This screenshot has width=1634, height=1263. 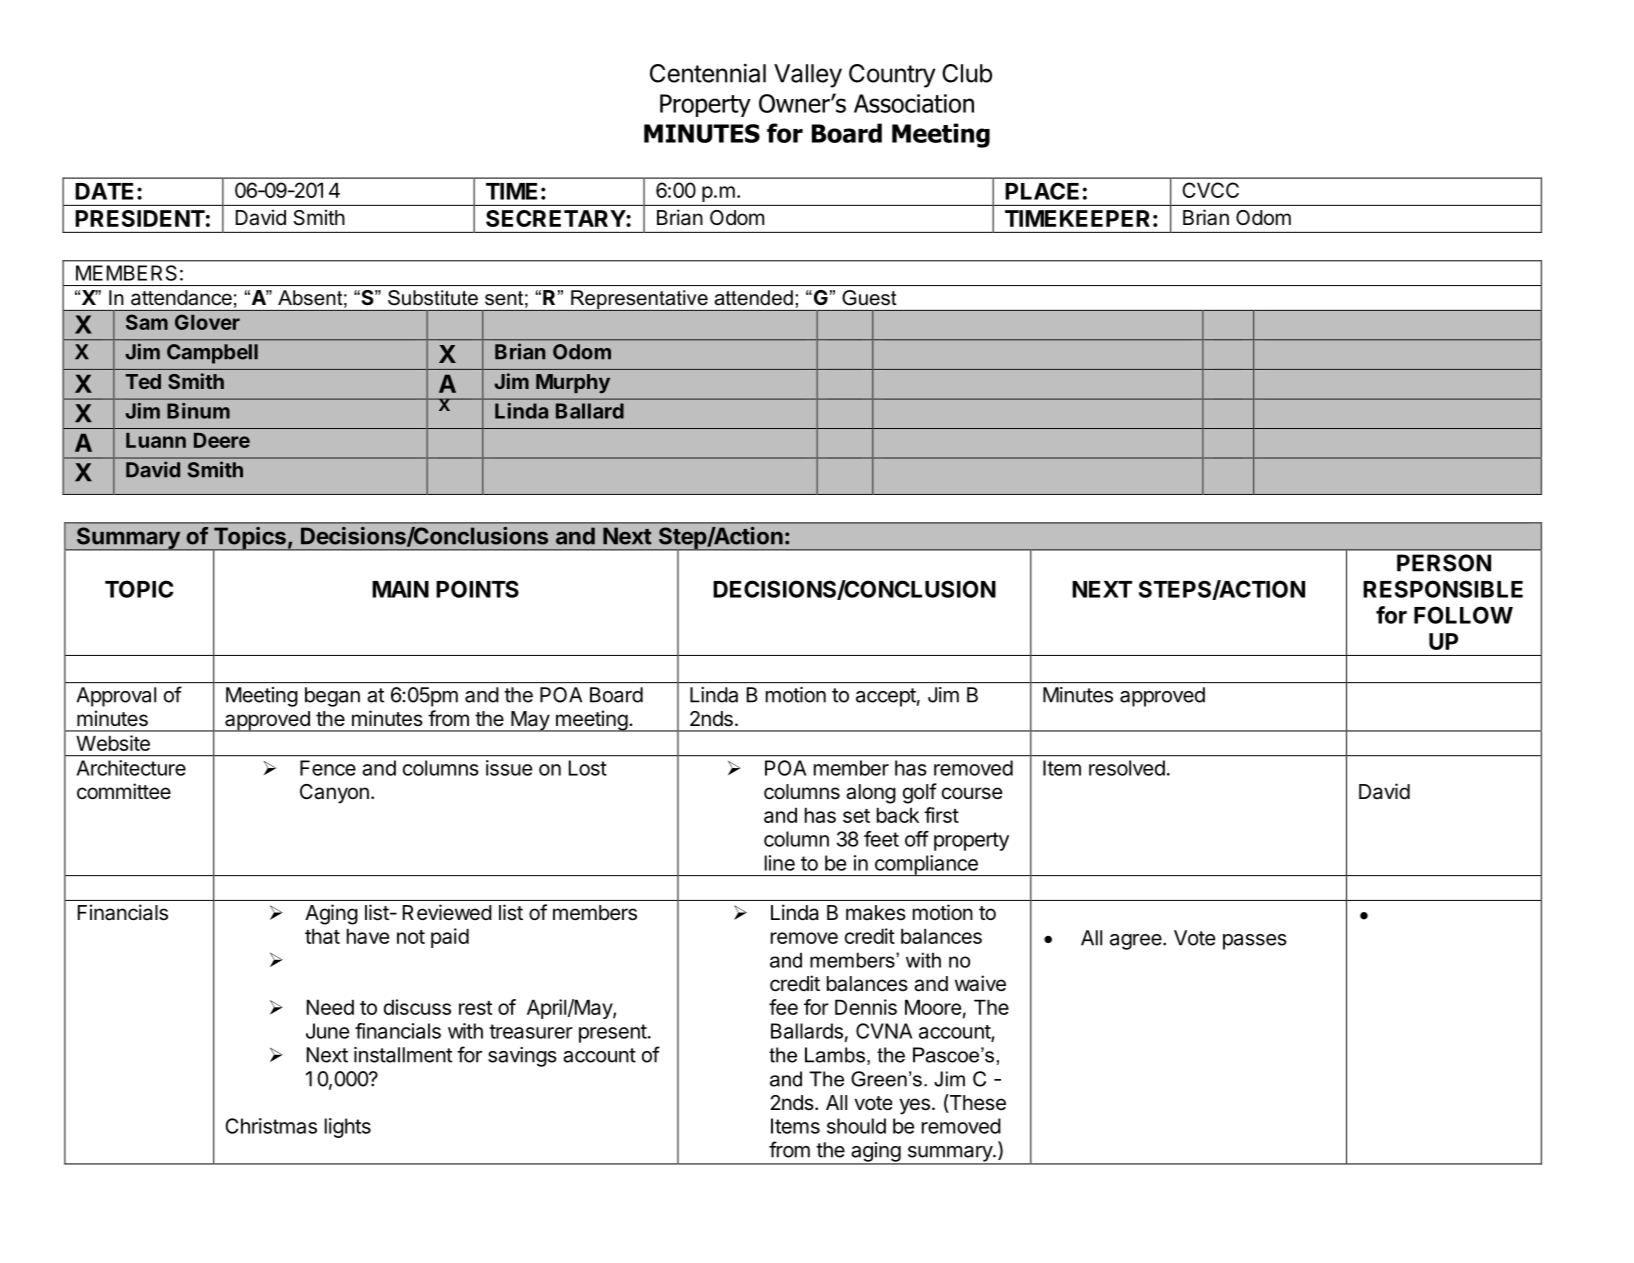 I want to click on Christmas, so click(x=271, y=1126).
